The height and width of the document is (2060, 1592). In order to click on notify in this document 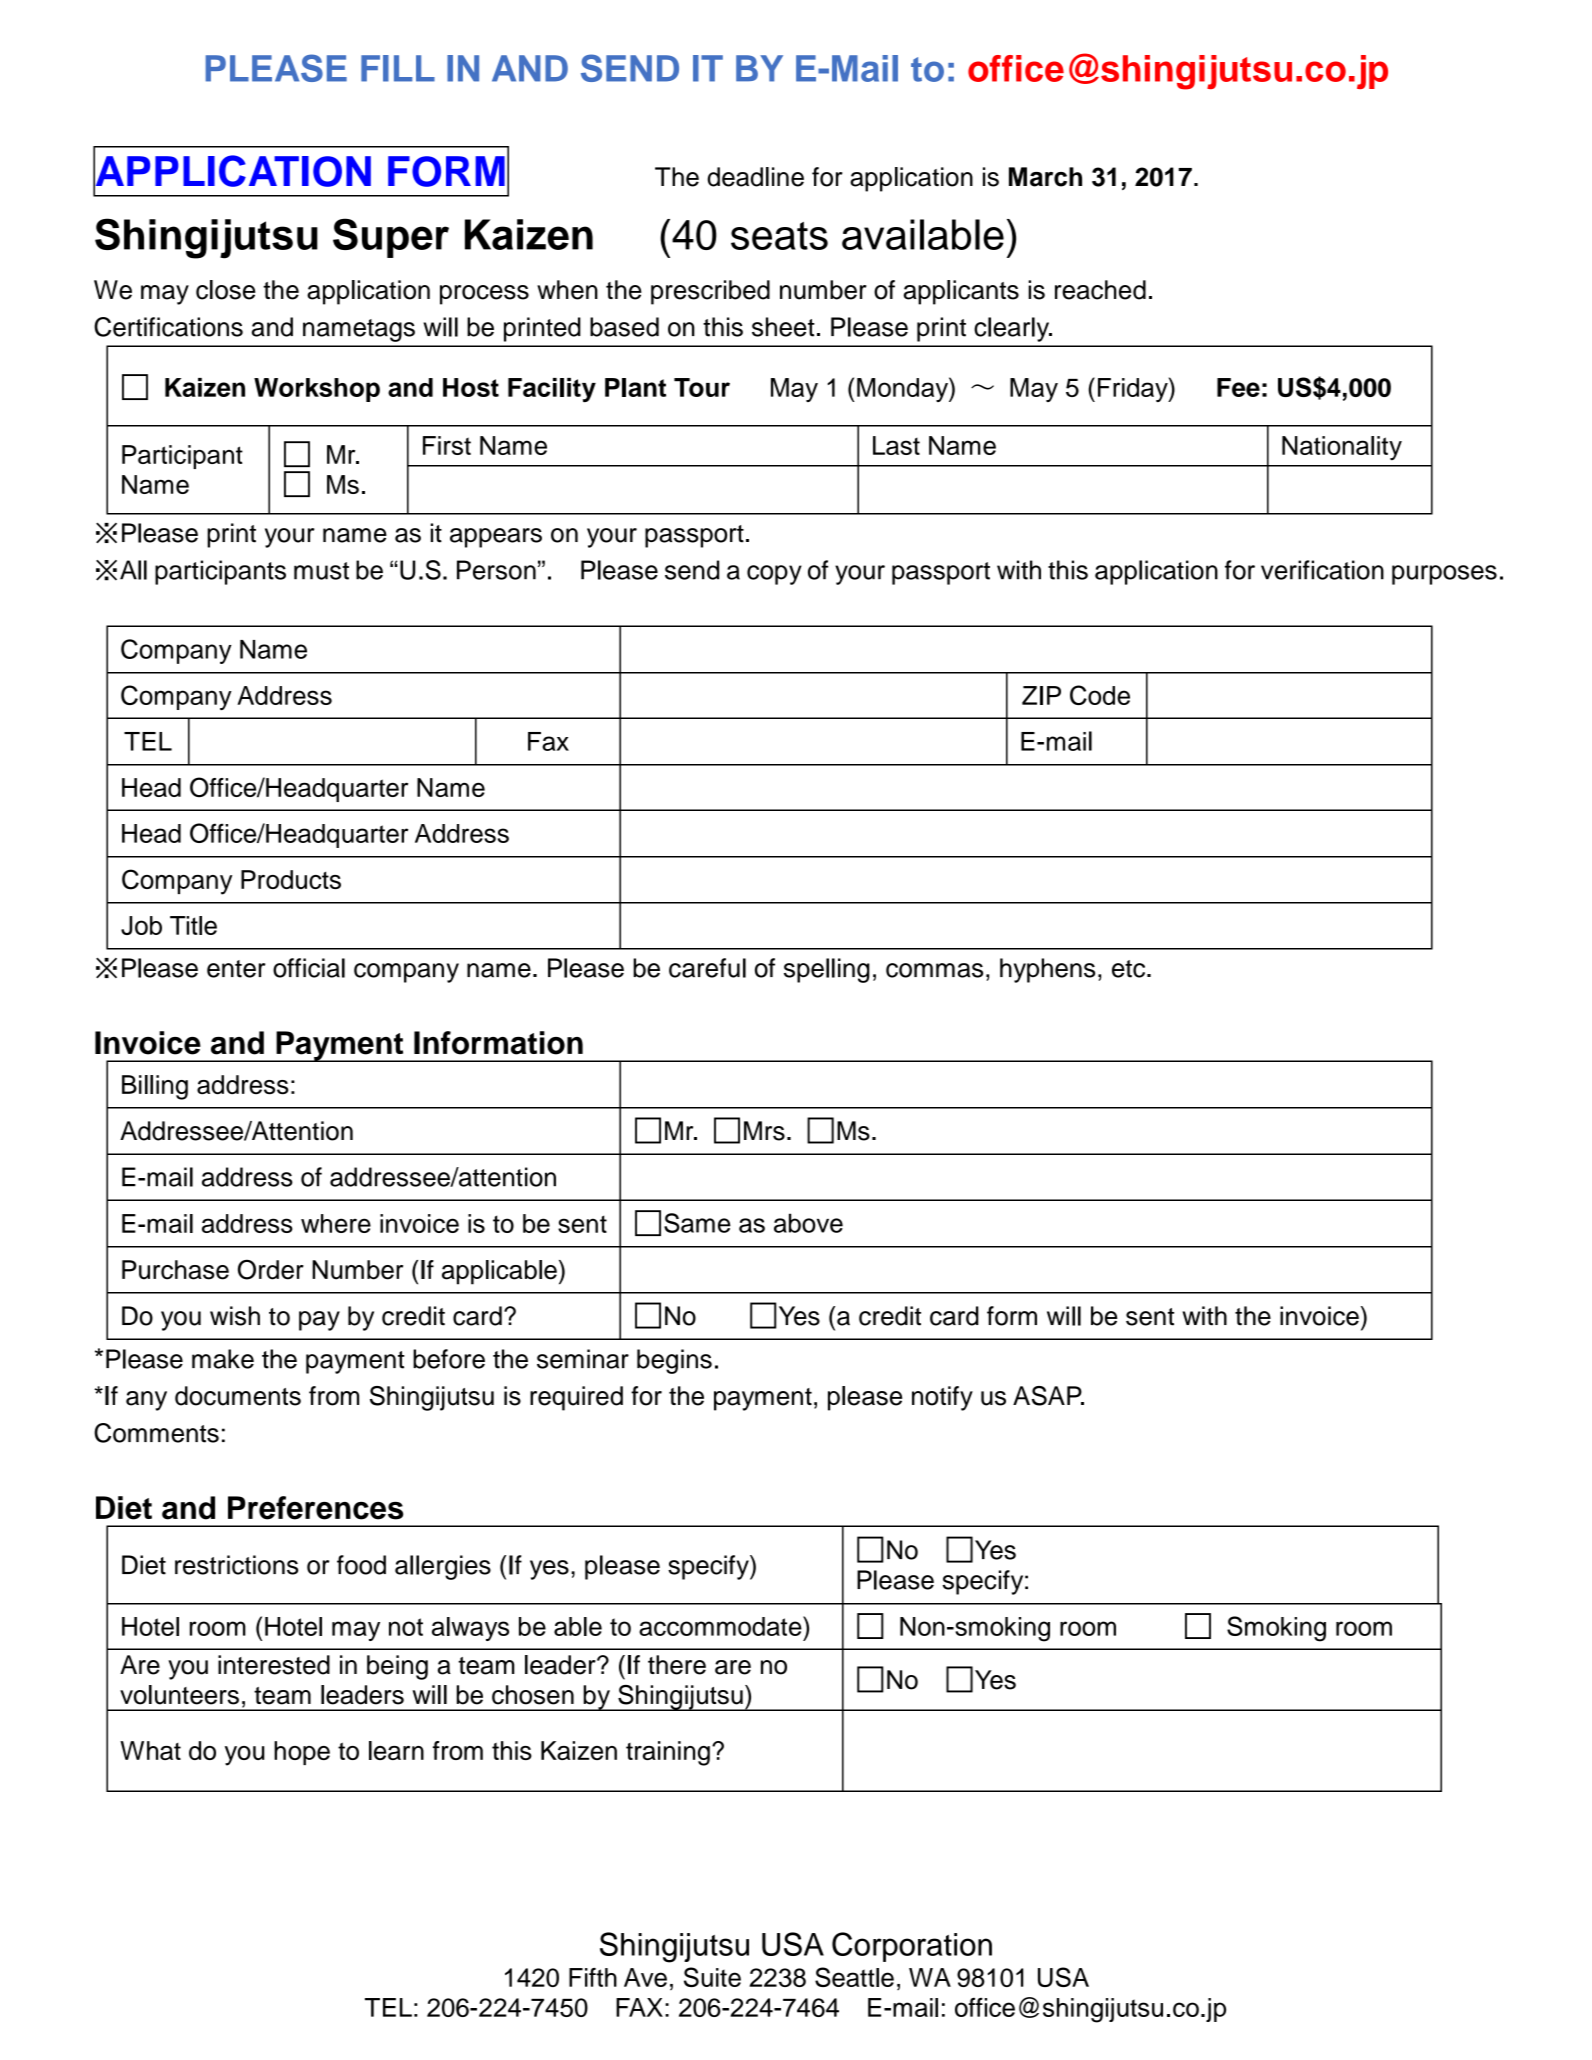, I will do `click(942, 1398)`.
